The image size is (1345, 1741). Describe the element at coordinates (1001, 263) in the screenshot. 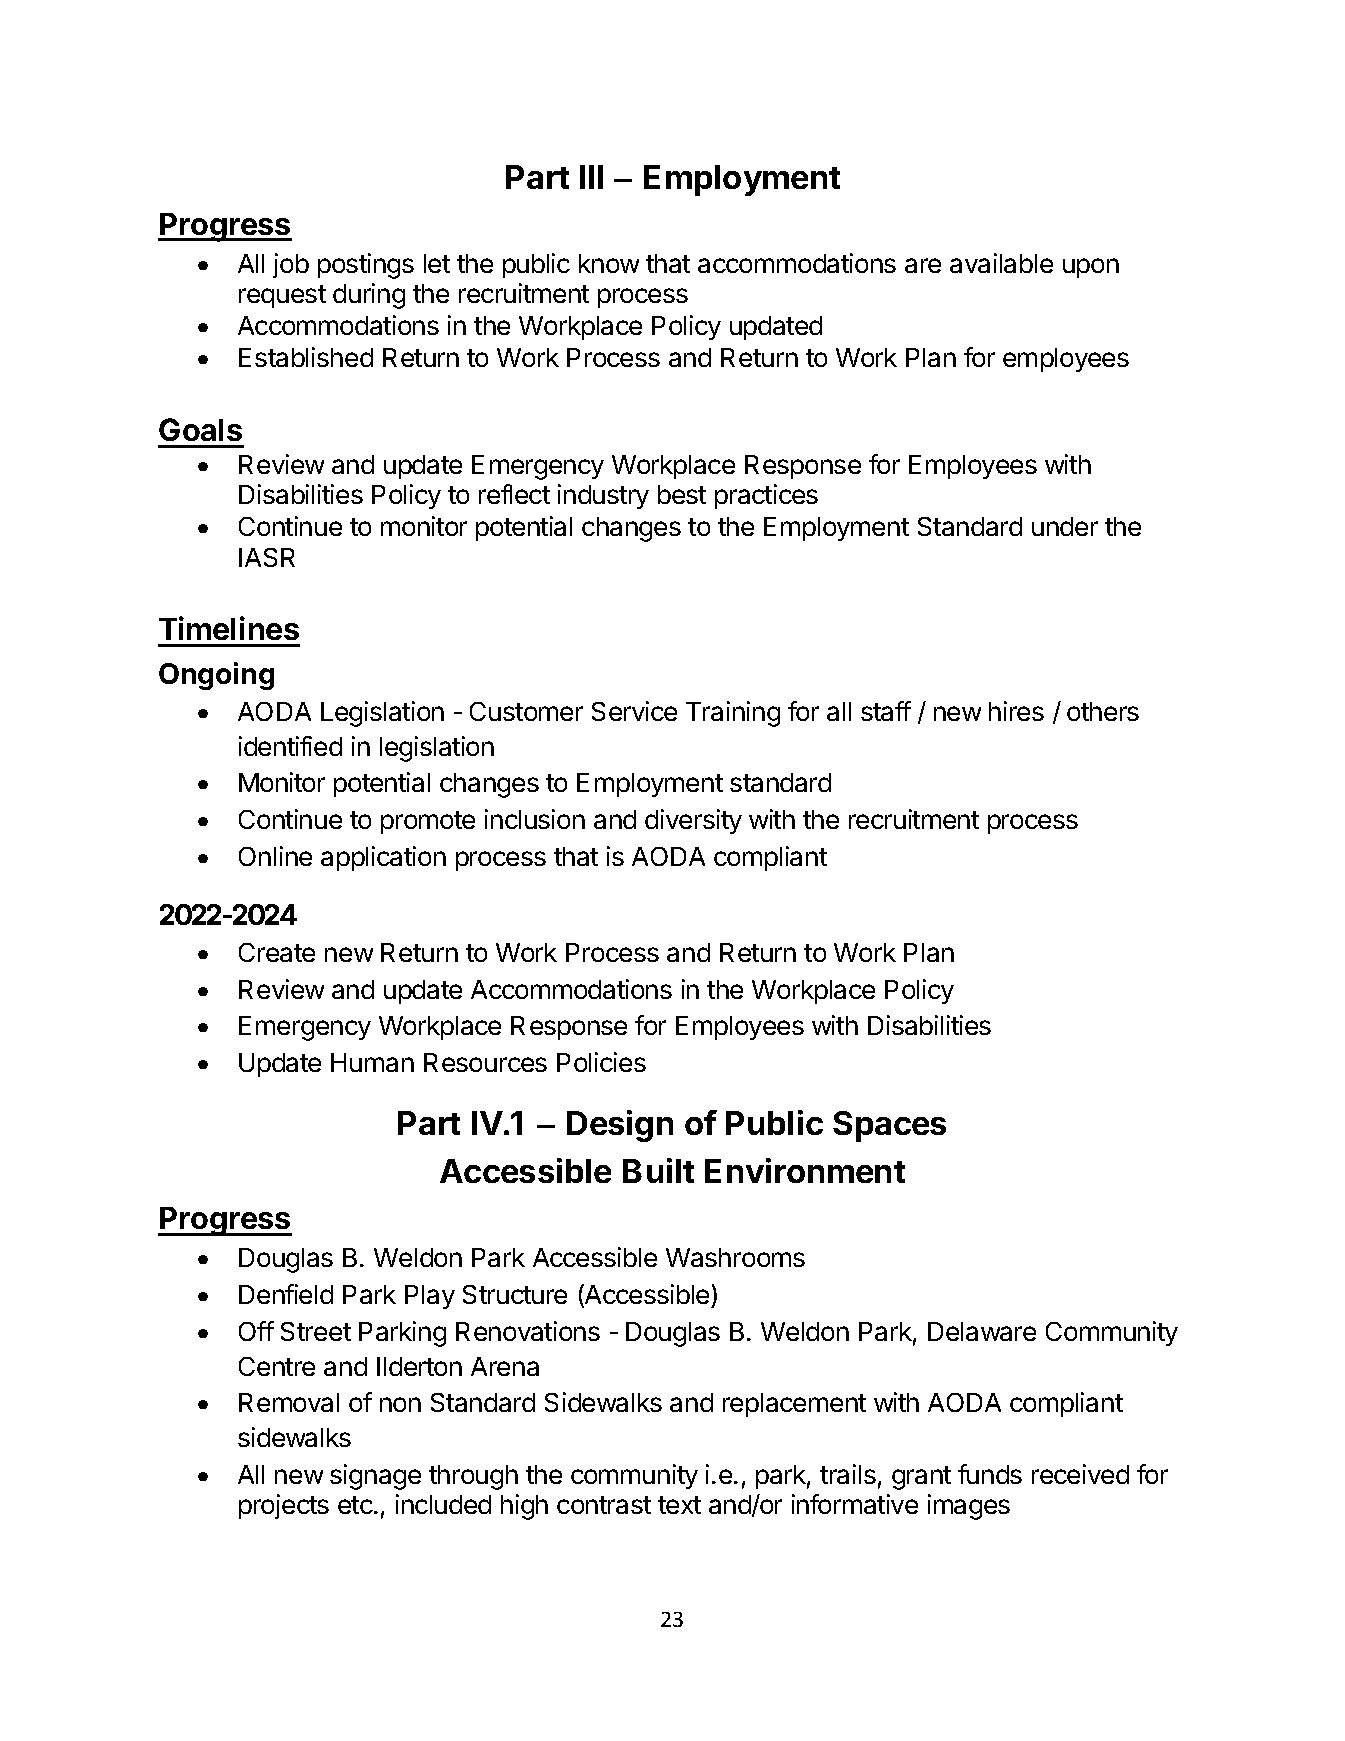

I see `available` at that location.
